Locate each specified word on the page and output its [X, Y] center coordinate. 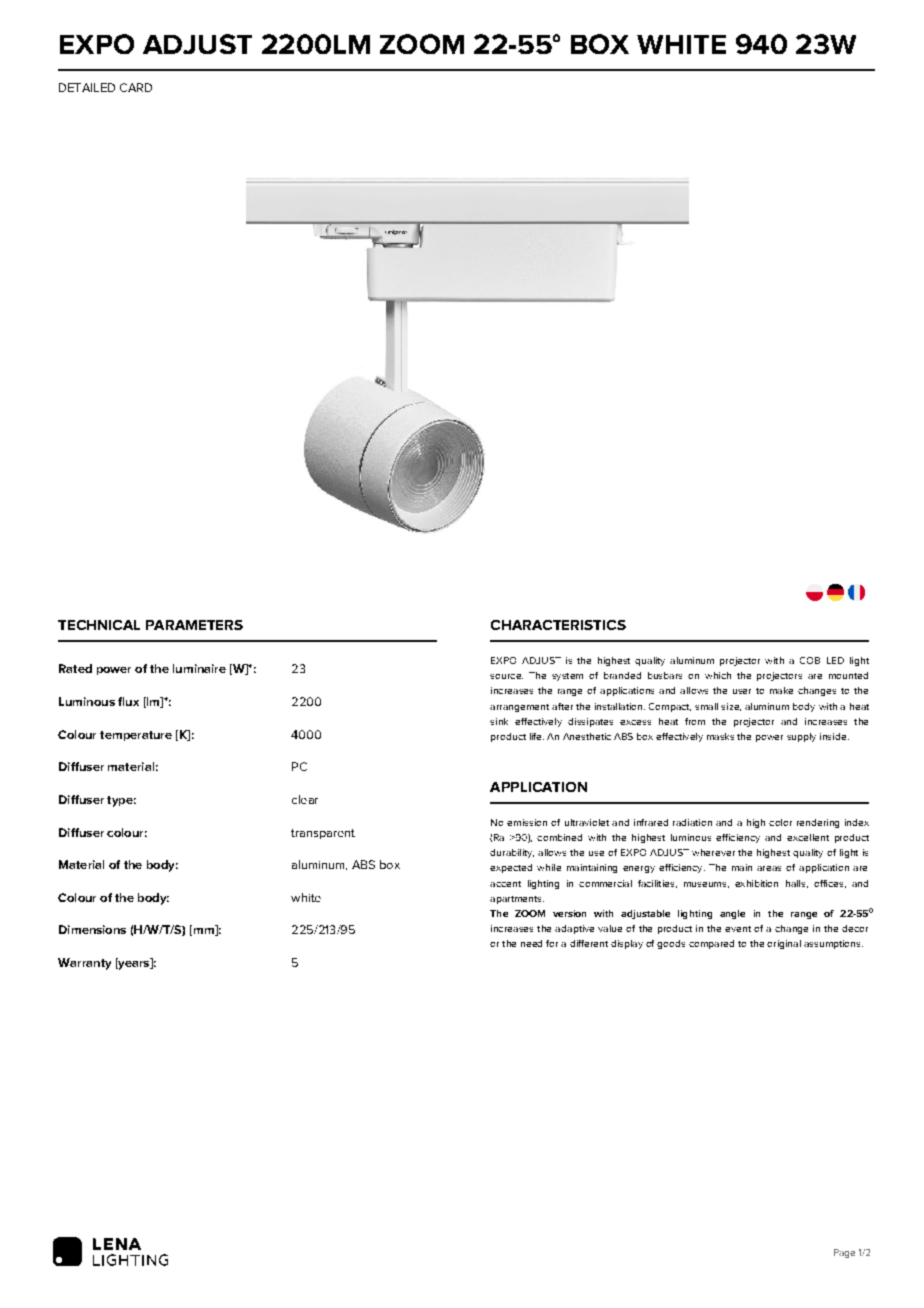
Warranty [84, 964]
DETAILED [87, 87]
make [781, 690]
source [506, 676]
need [531, 943]
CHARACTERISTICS [558, 625]
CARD [136, 87]
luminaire [199, 668]
